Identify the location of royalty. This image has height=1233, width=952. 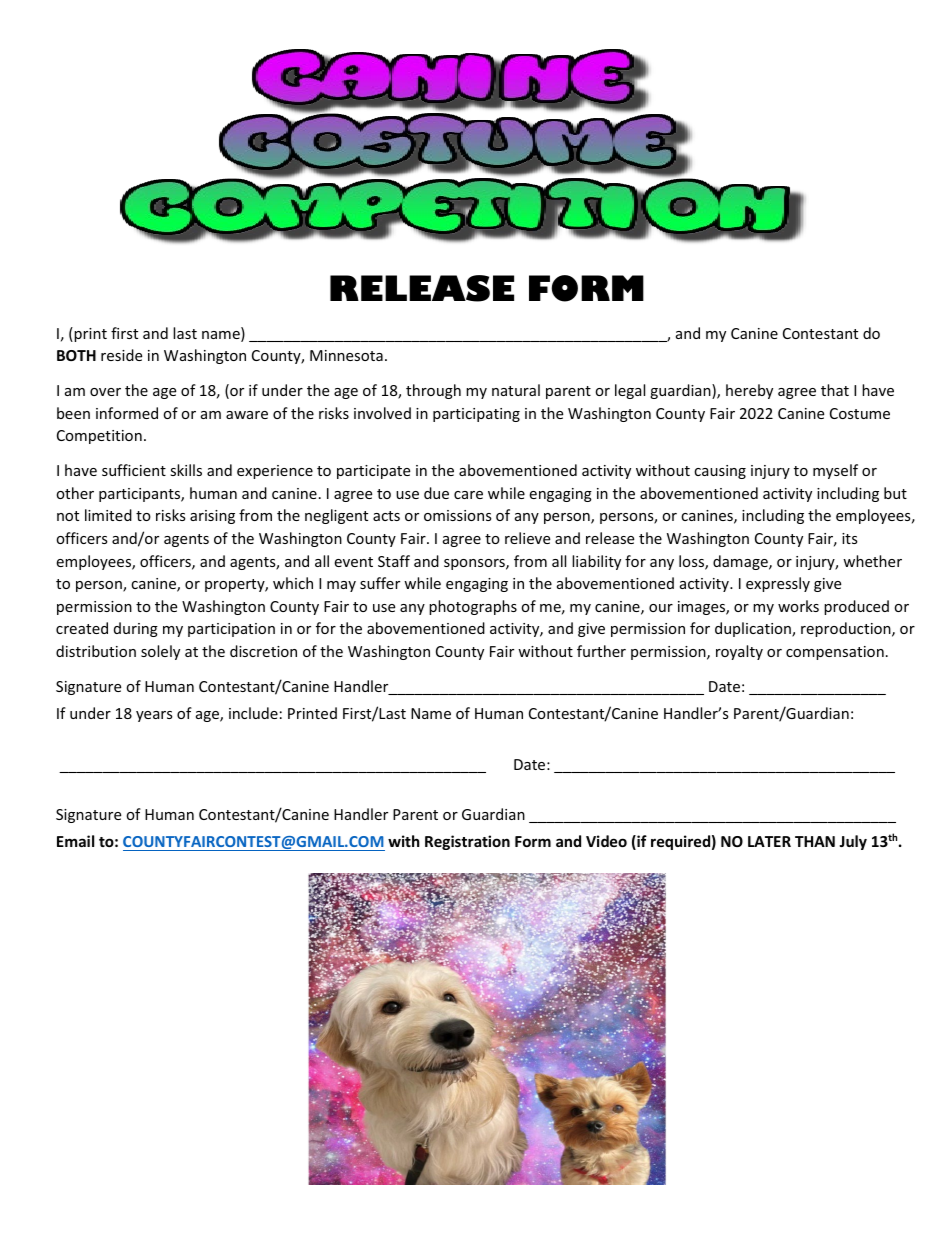
(739, 652).
